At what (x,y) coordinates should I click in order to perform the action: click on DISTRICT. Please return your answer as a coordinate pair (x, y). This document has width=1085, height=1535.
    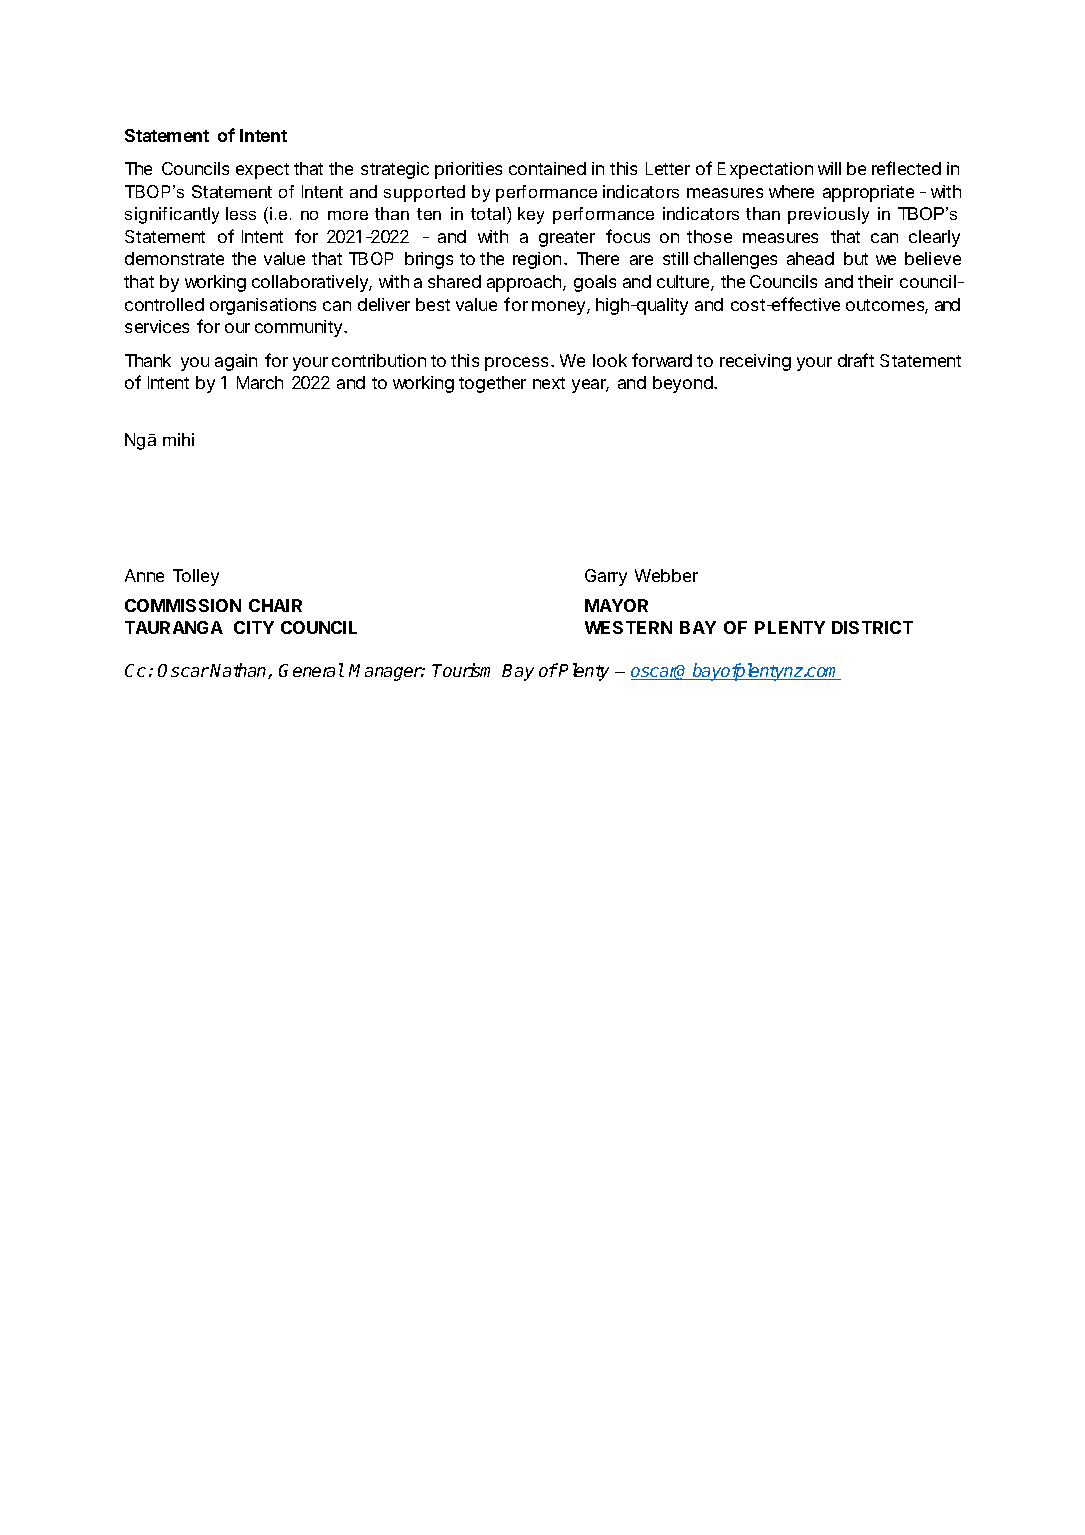
    Looking at the image, I should click on (872, 627).
